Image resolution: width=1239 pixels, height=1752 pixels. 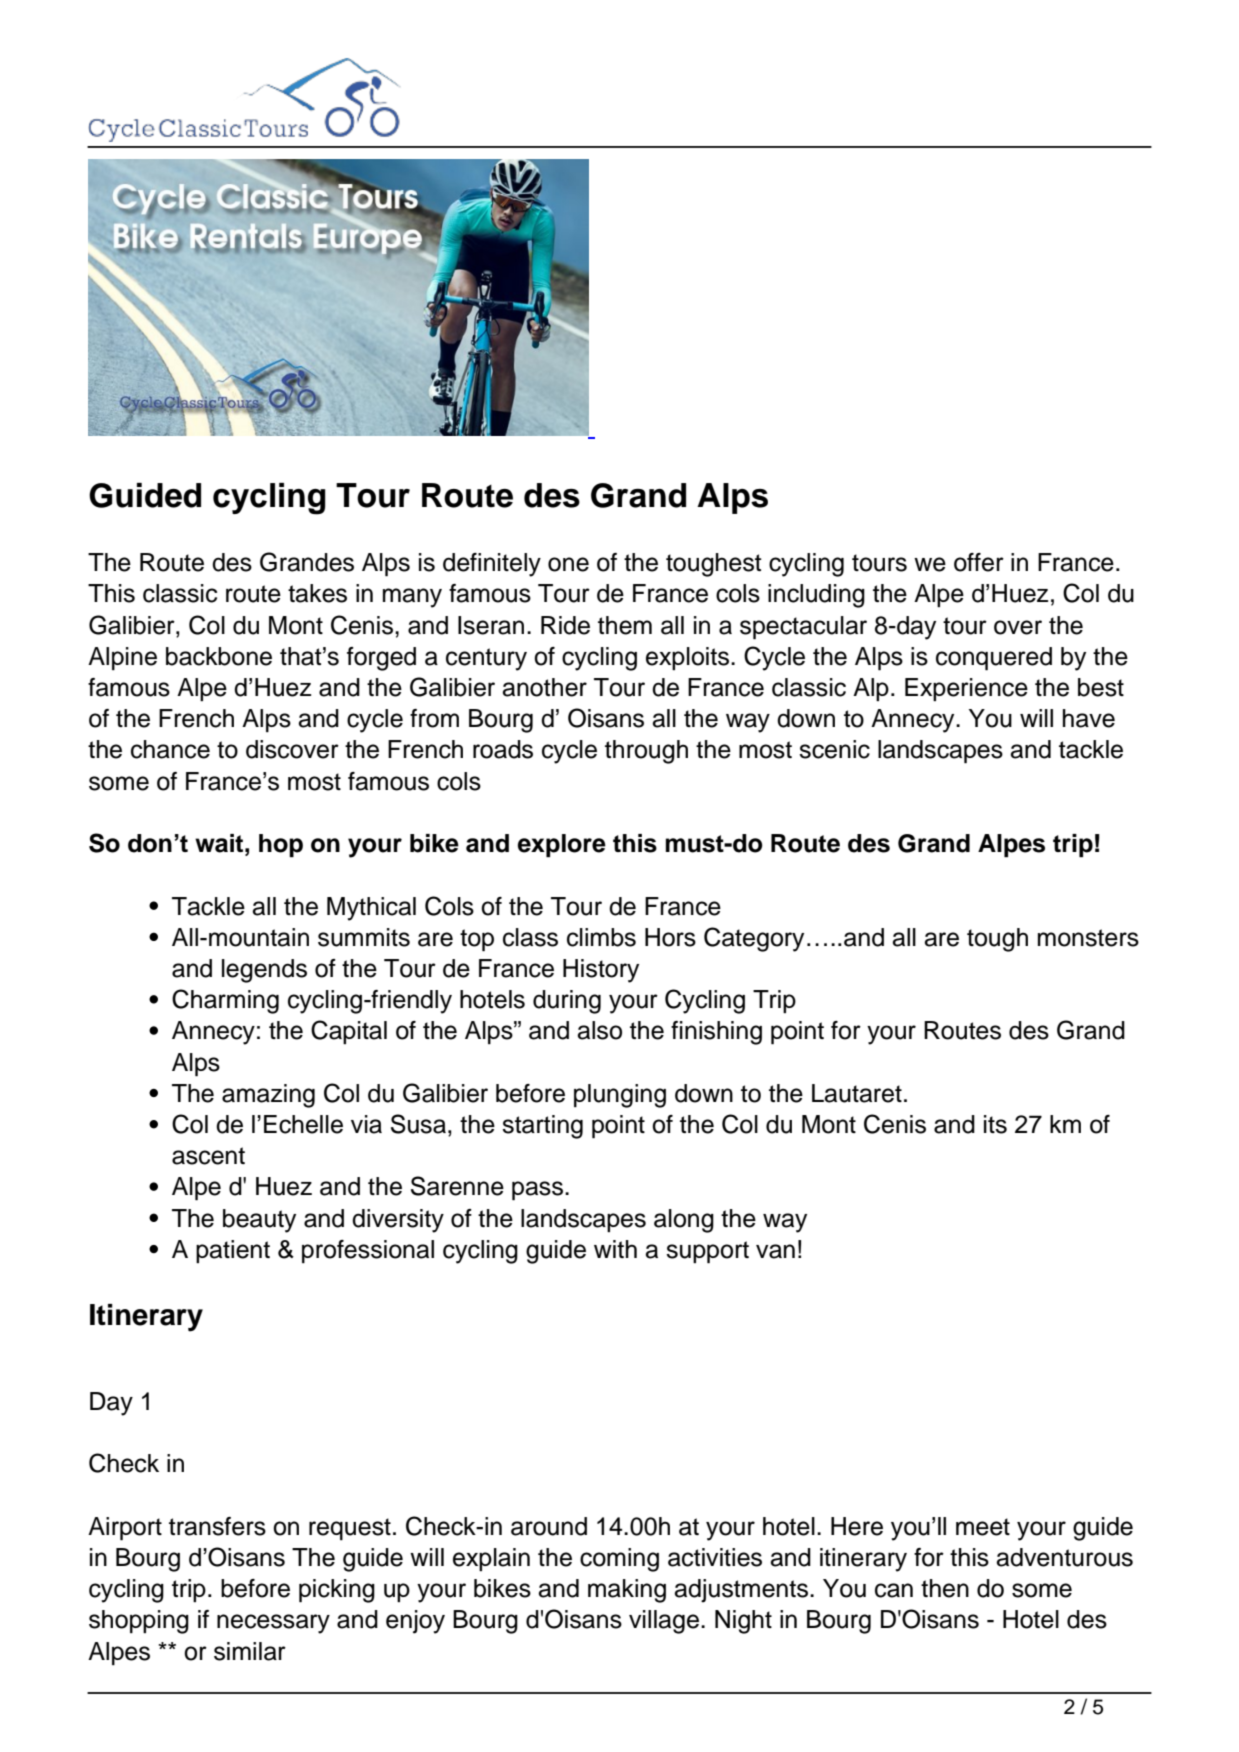 What do you see at coordinates (273, 1624) in the screenshot?
I see `necessary` at bounding box center [273, 1624].
